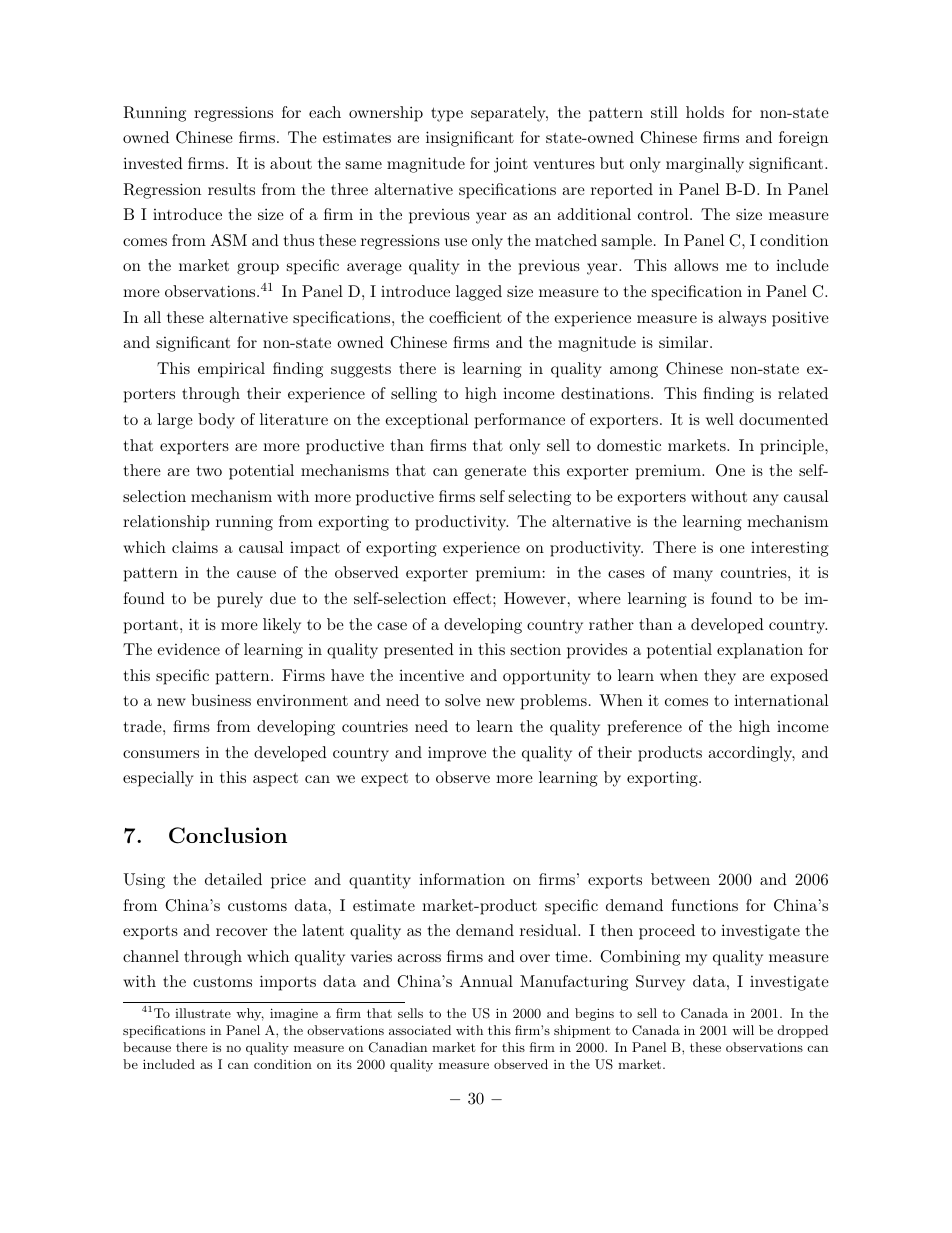  What do you see at coordinates (680, 879) in the screenshot?
I see `between` at bounding box center [680, 879].
